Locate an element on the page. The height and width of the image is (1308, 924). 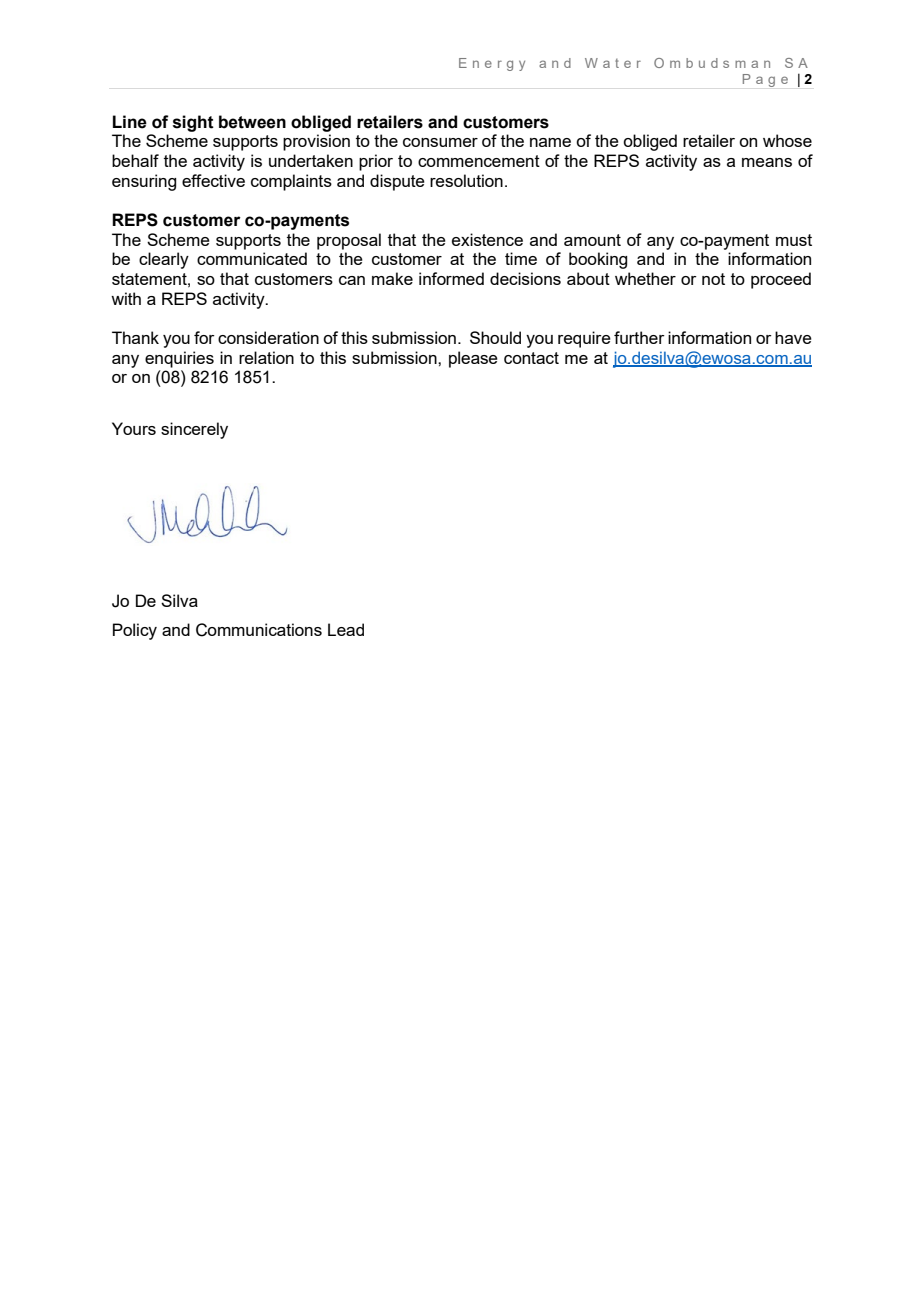
effective is located at coordinates (213, 180).
